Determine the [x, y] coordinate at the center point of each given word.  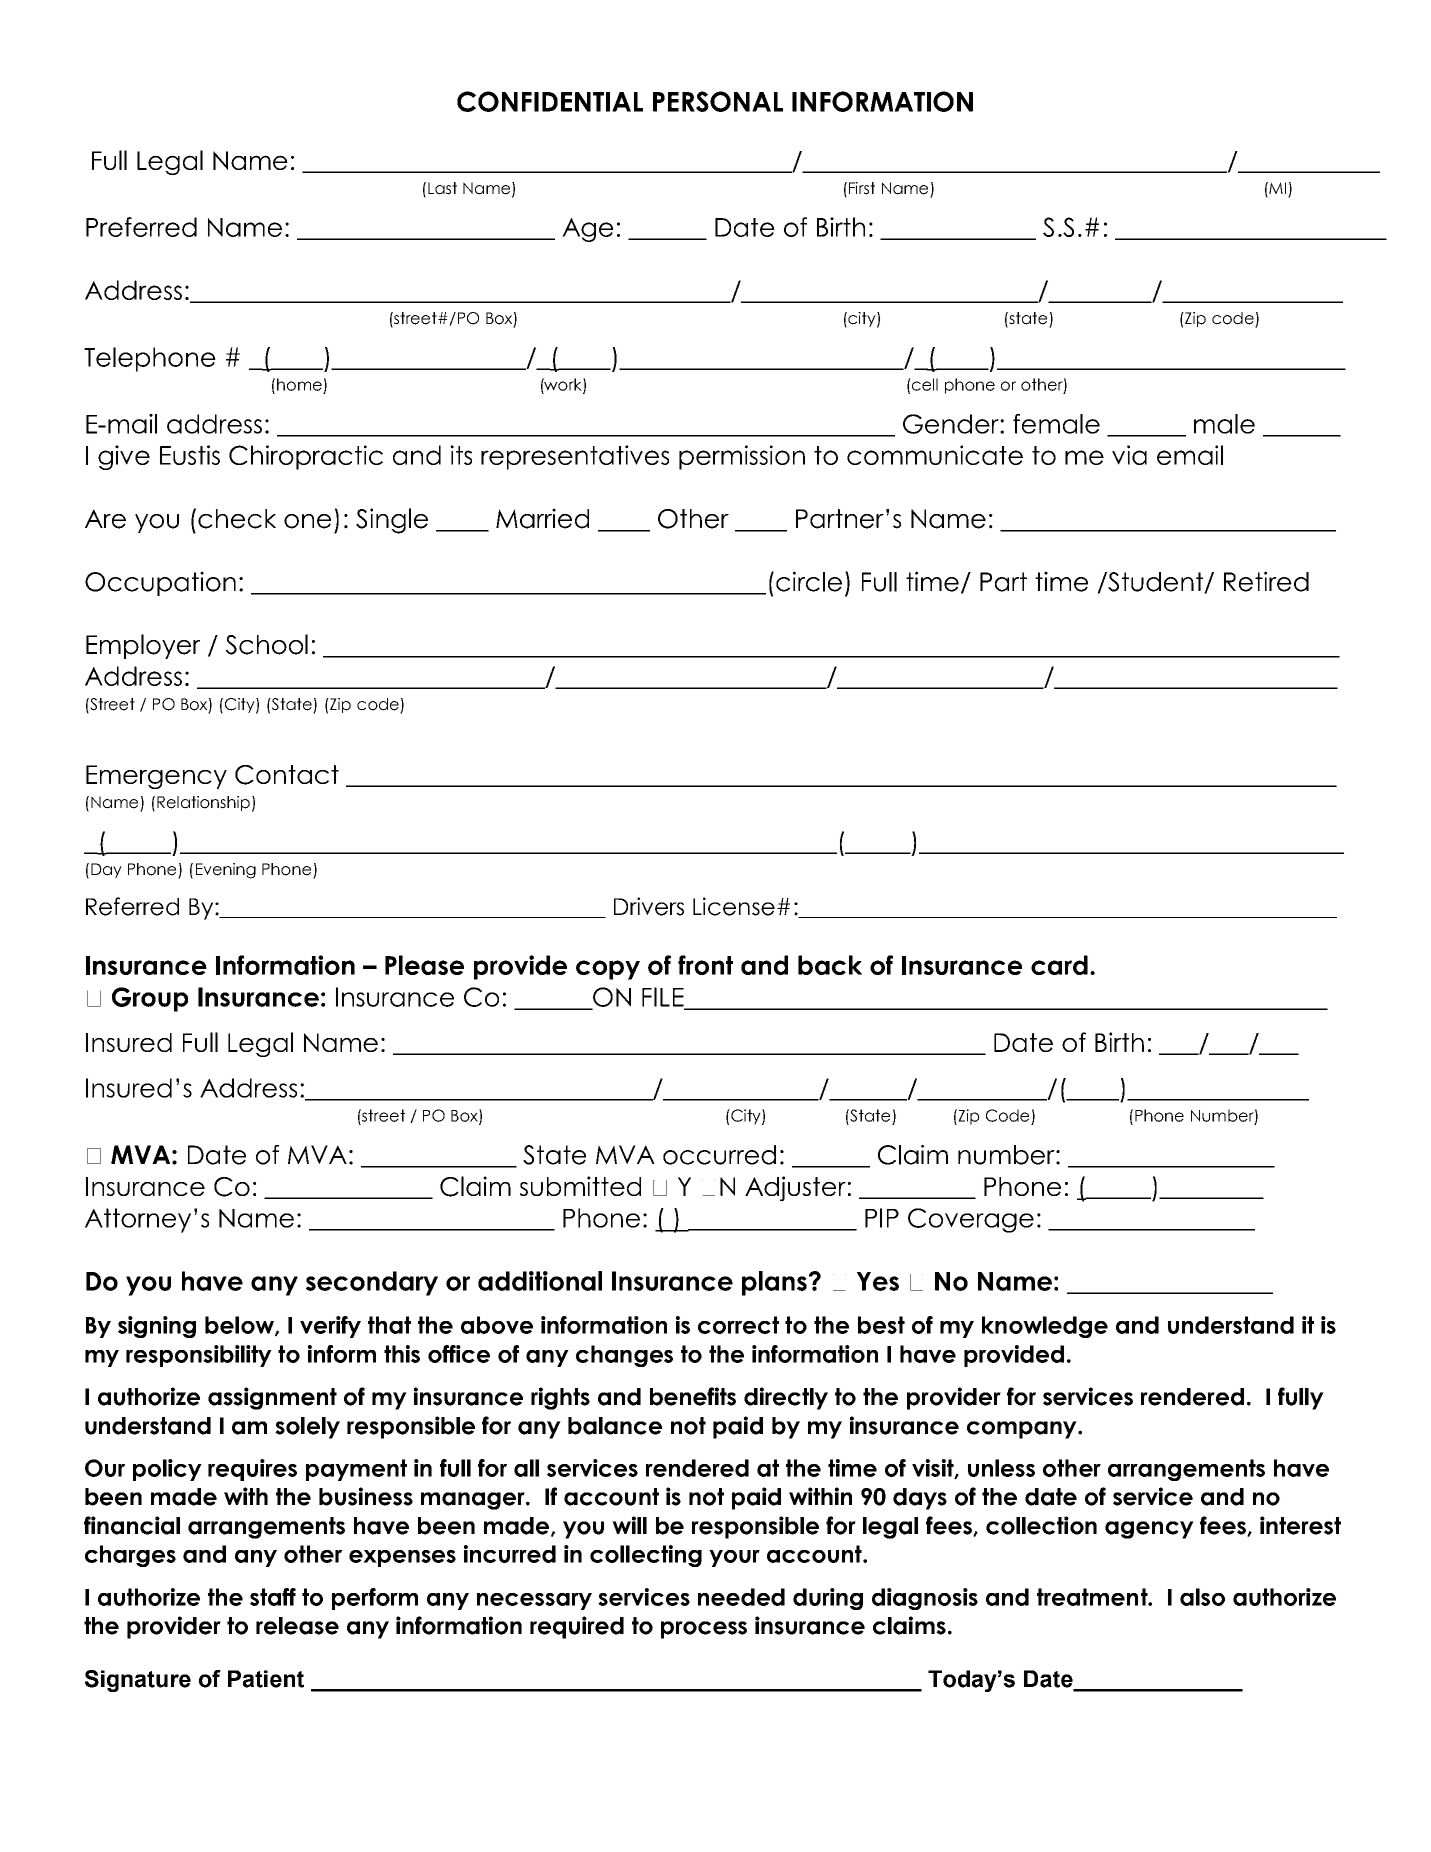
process [704, 1630]
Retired [1266, 581]
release [297, 1626]
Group [150, 999]
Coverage [971, 1220]
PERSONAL [718, 101]
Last [442, 188]
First [862, 188]
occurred [719, 1155]
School [267, 644]
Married [542, 518]
